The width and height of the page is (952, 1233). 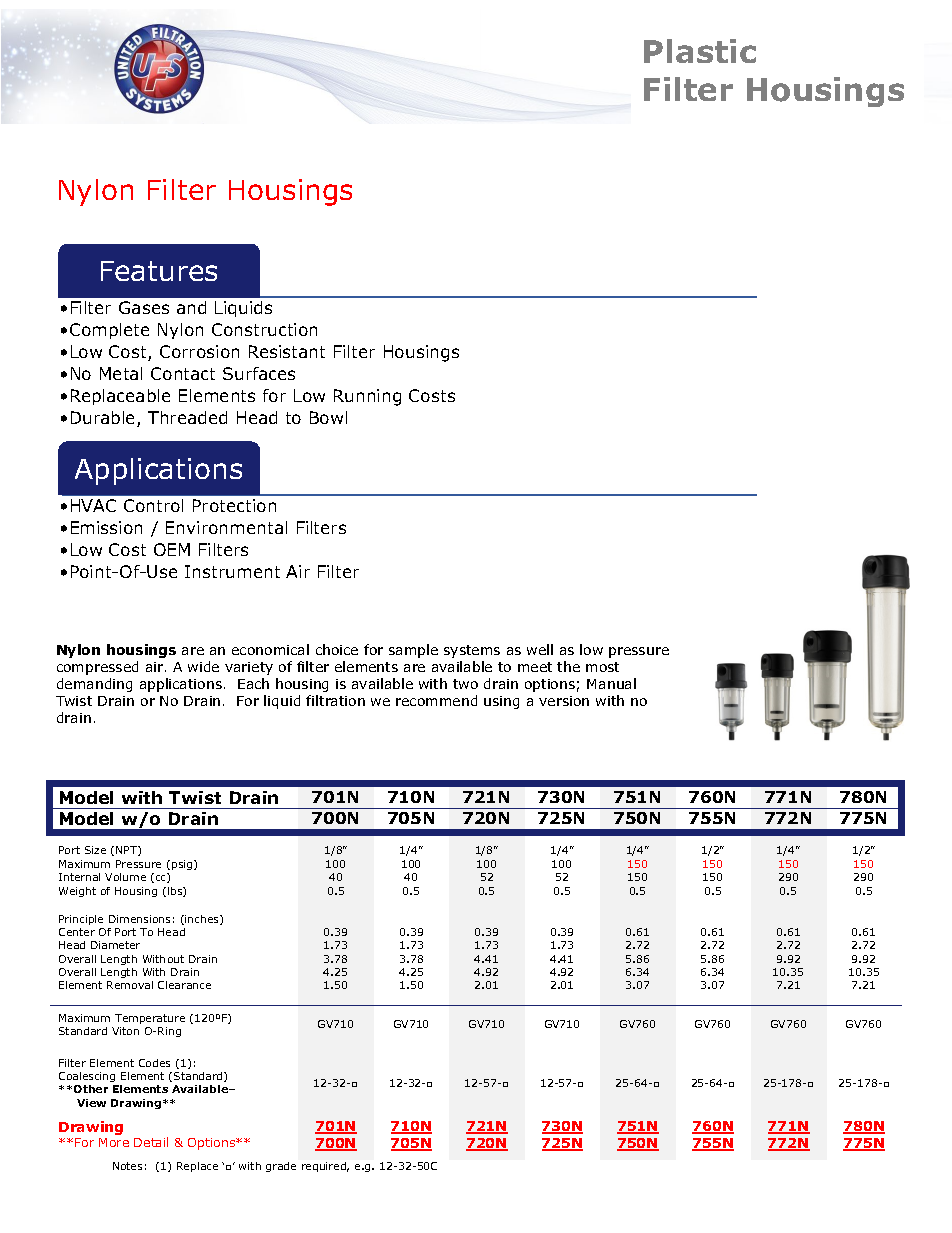 I want to click on Features, so click(x=159, y=271).
